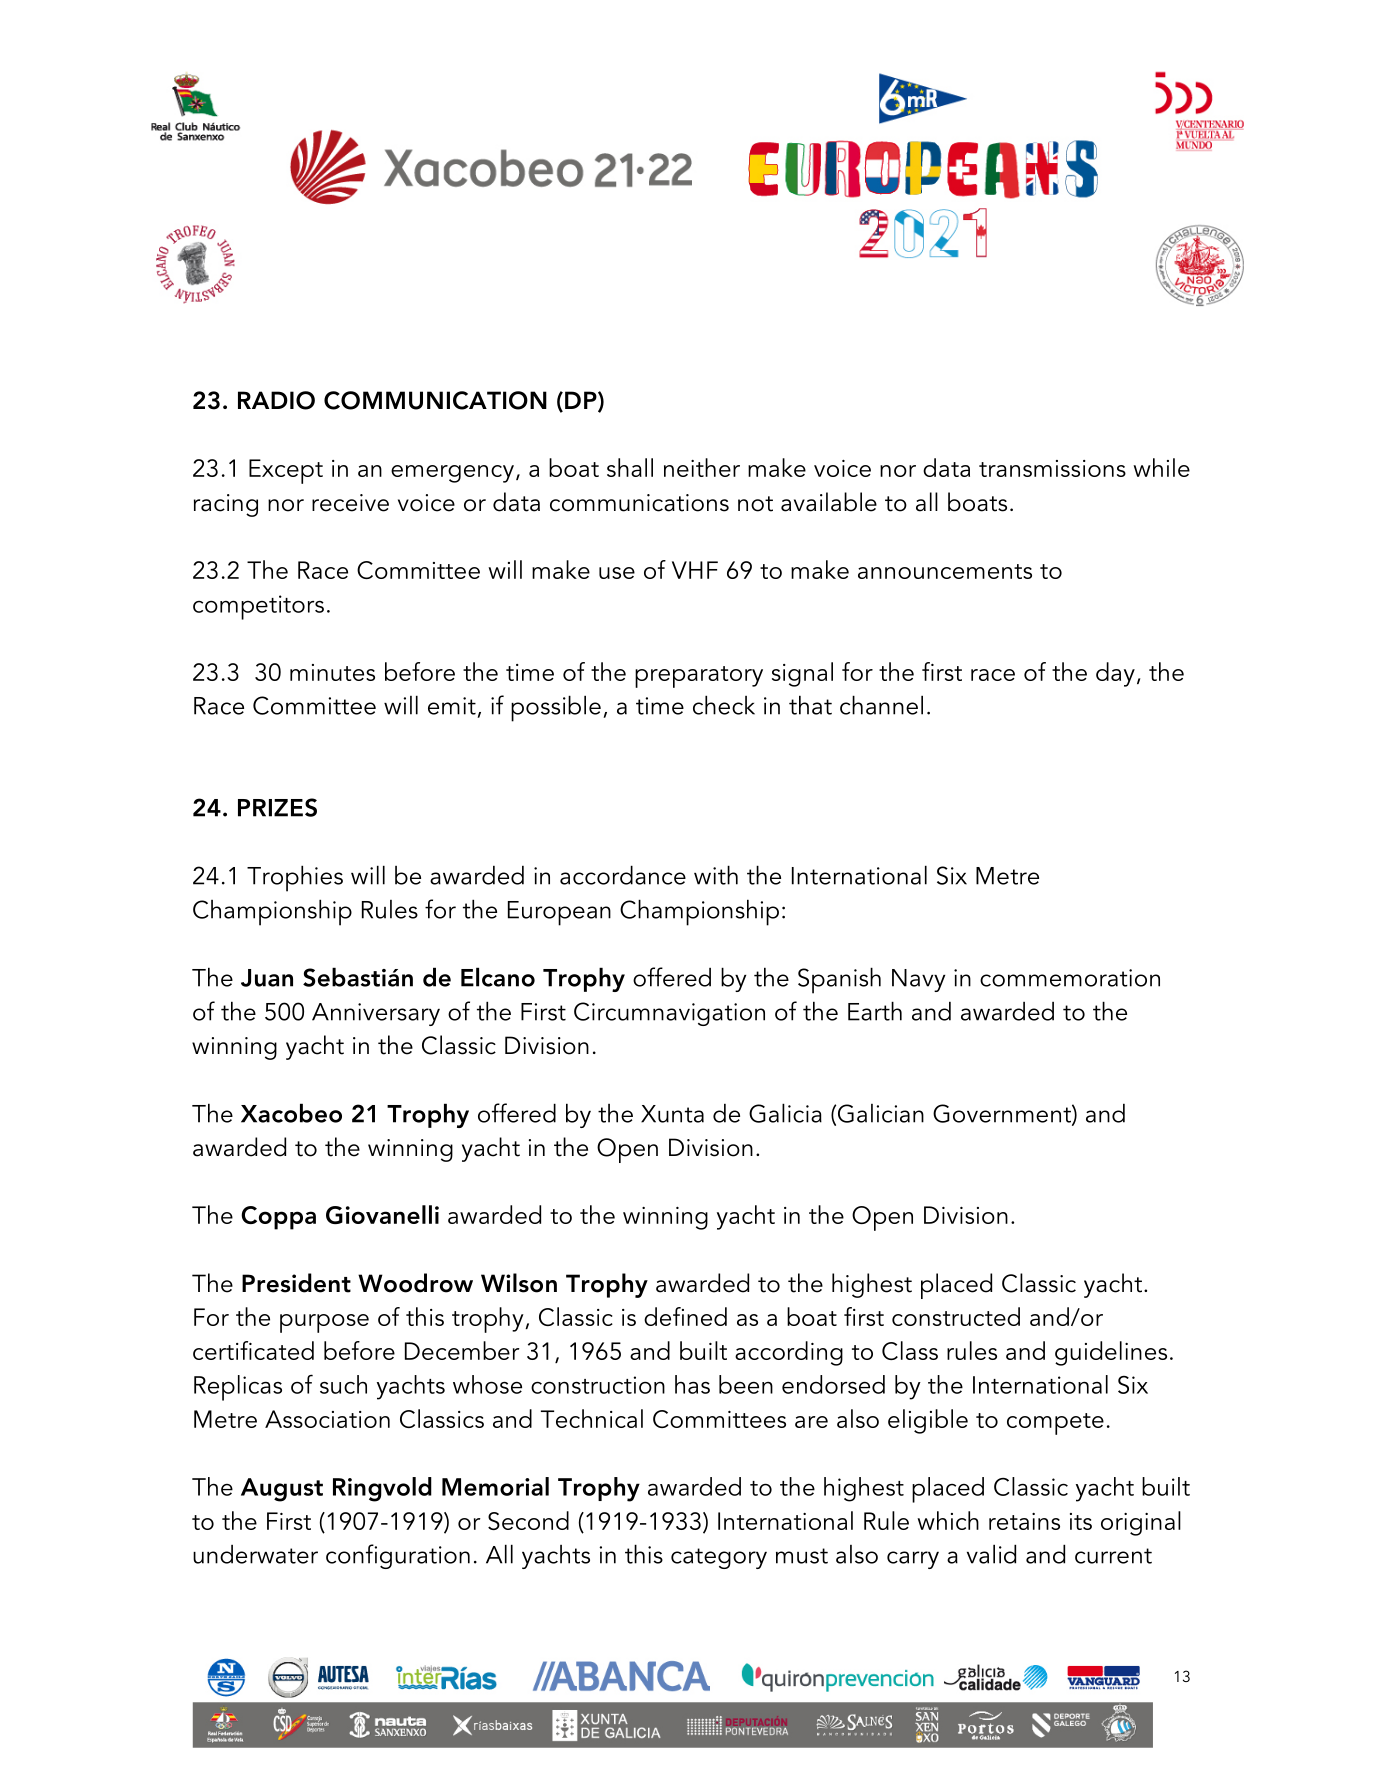 Image resolution: width=1383 pixels, height=1790 pixels. Describe the element at coordinates (286, 471) in the screenshot. I see `Except` at that location.
